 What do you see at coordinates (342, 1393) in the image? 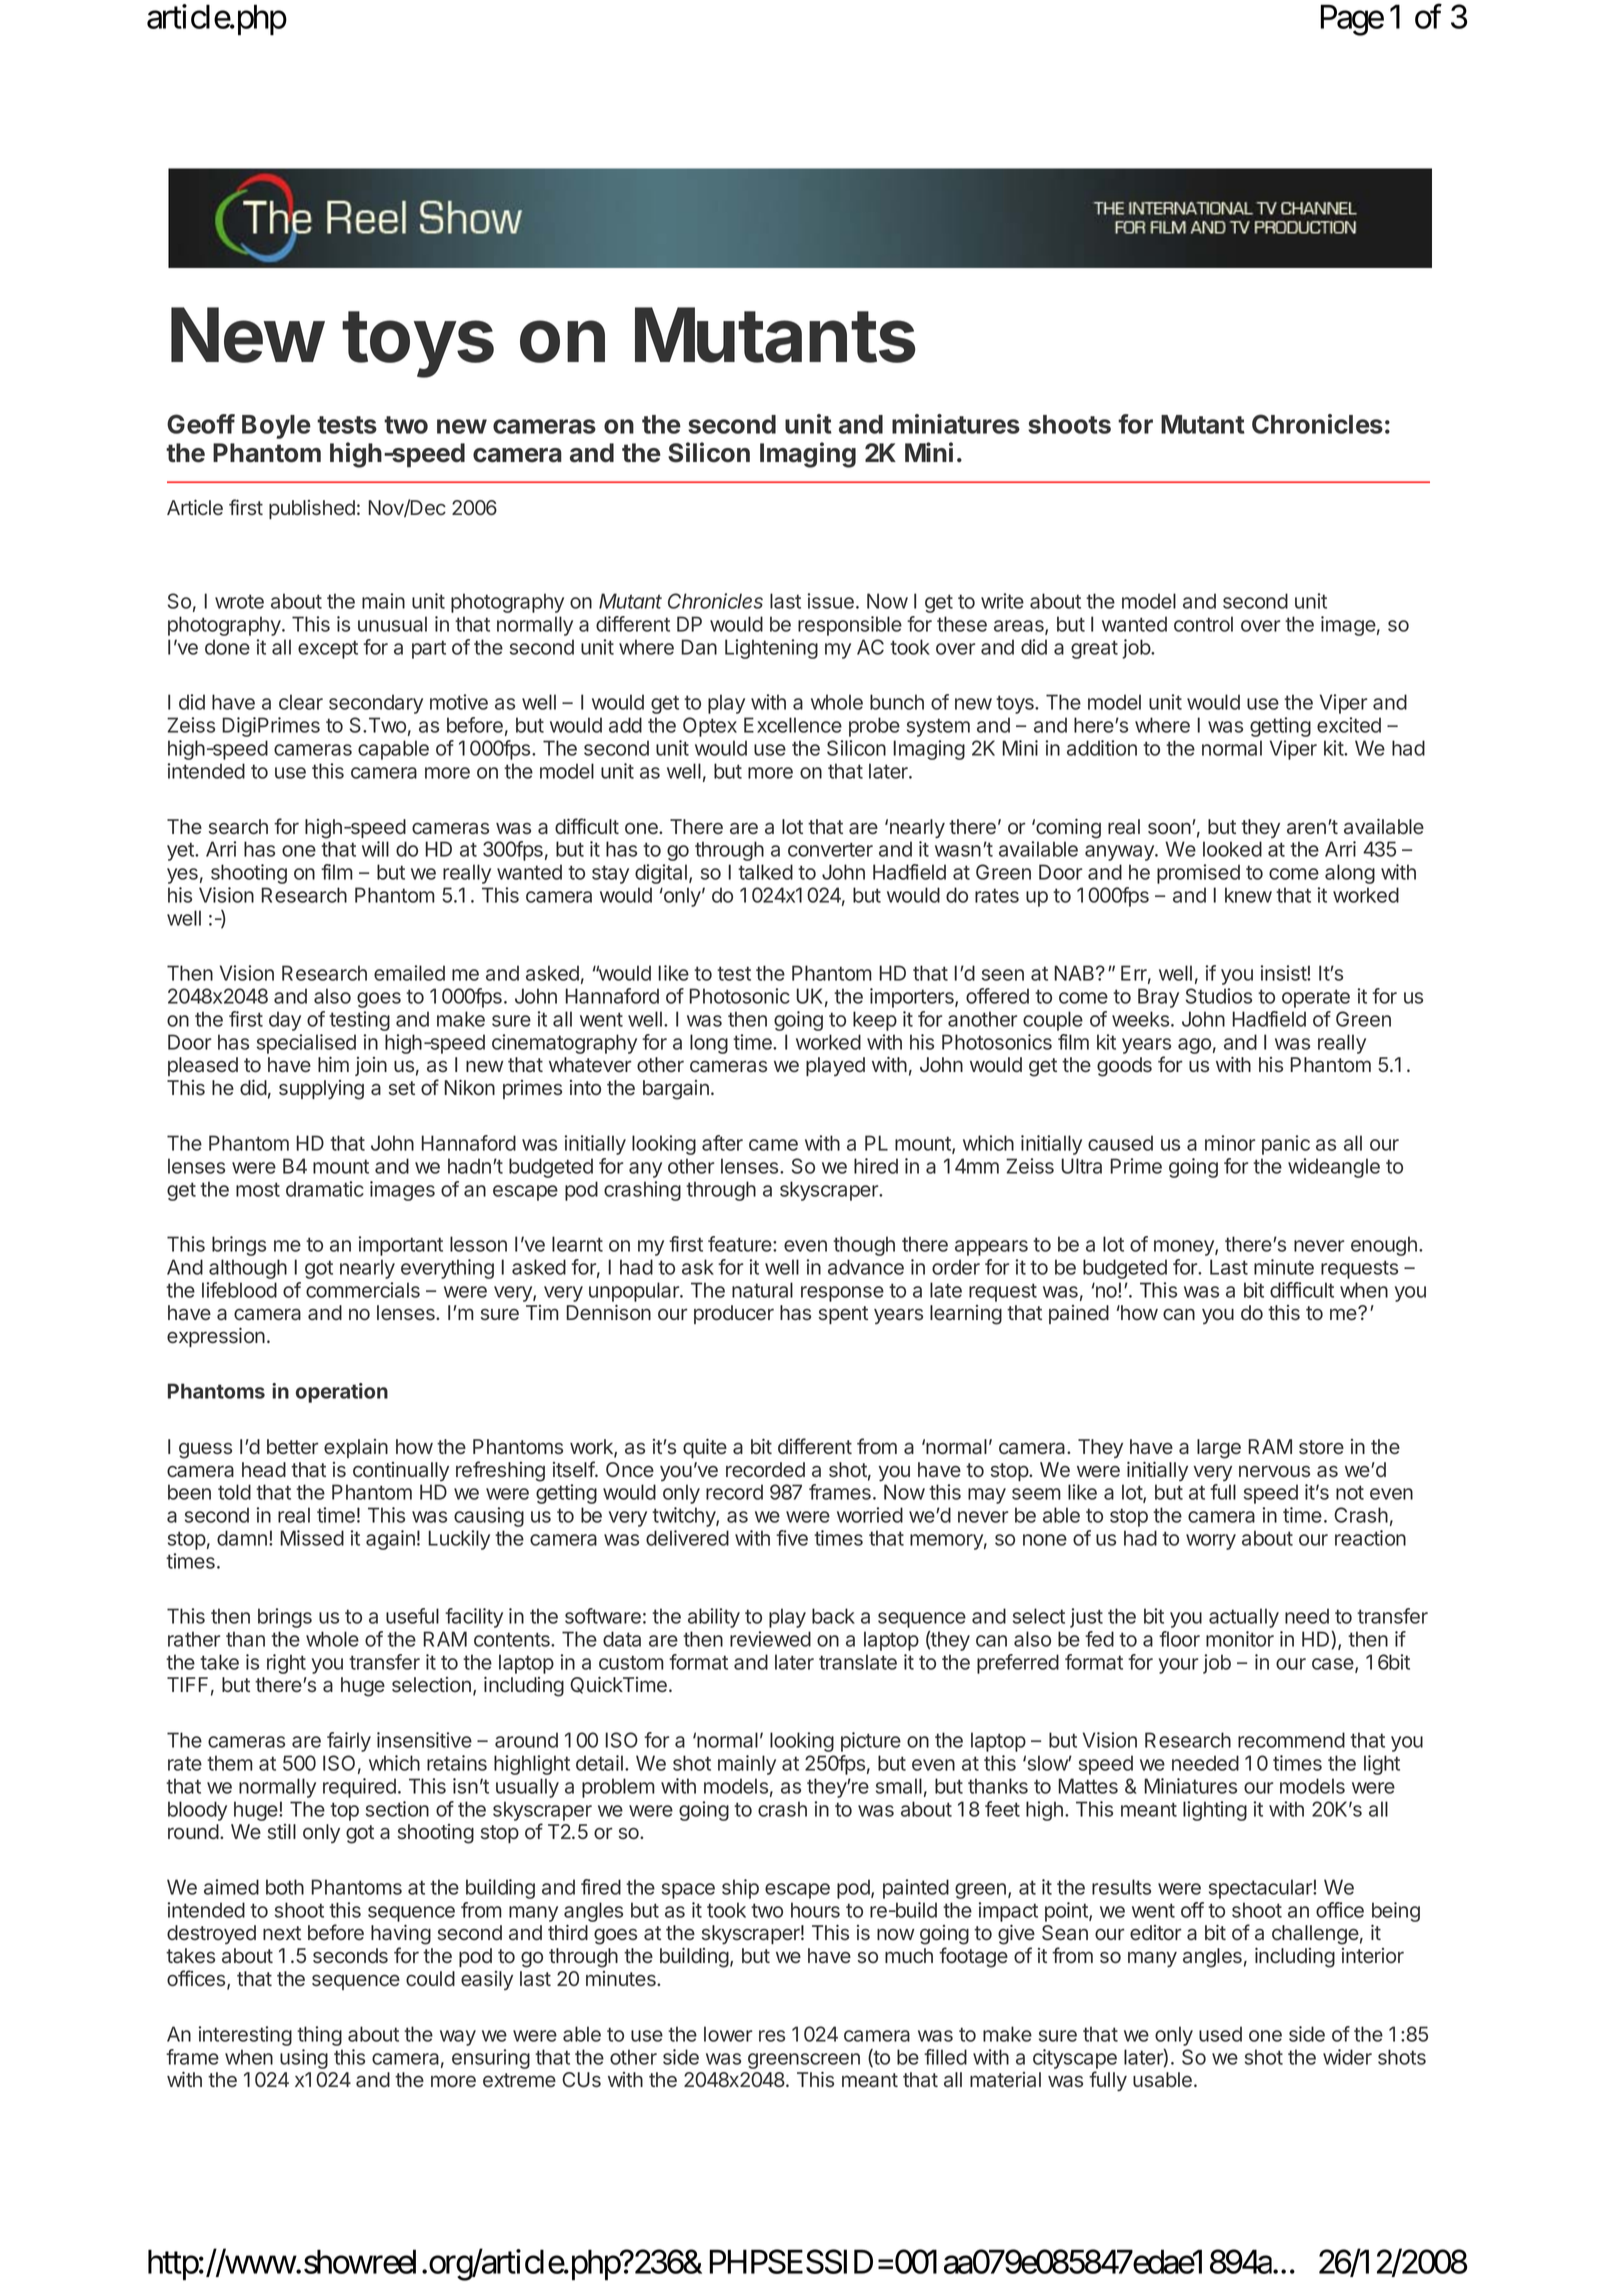
I see `operation` at bounding box center [342, 1393].
